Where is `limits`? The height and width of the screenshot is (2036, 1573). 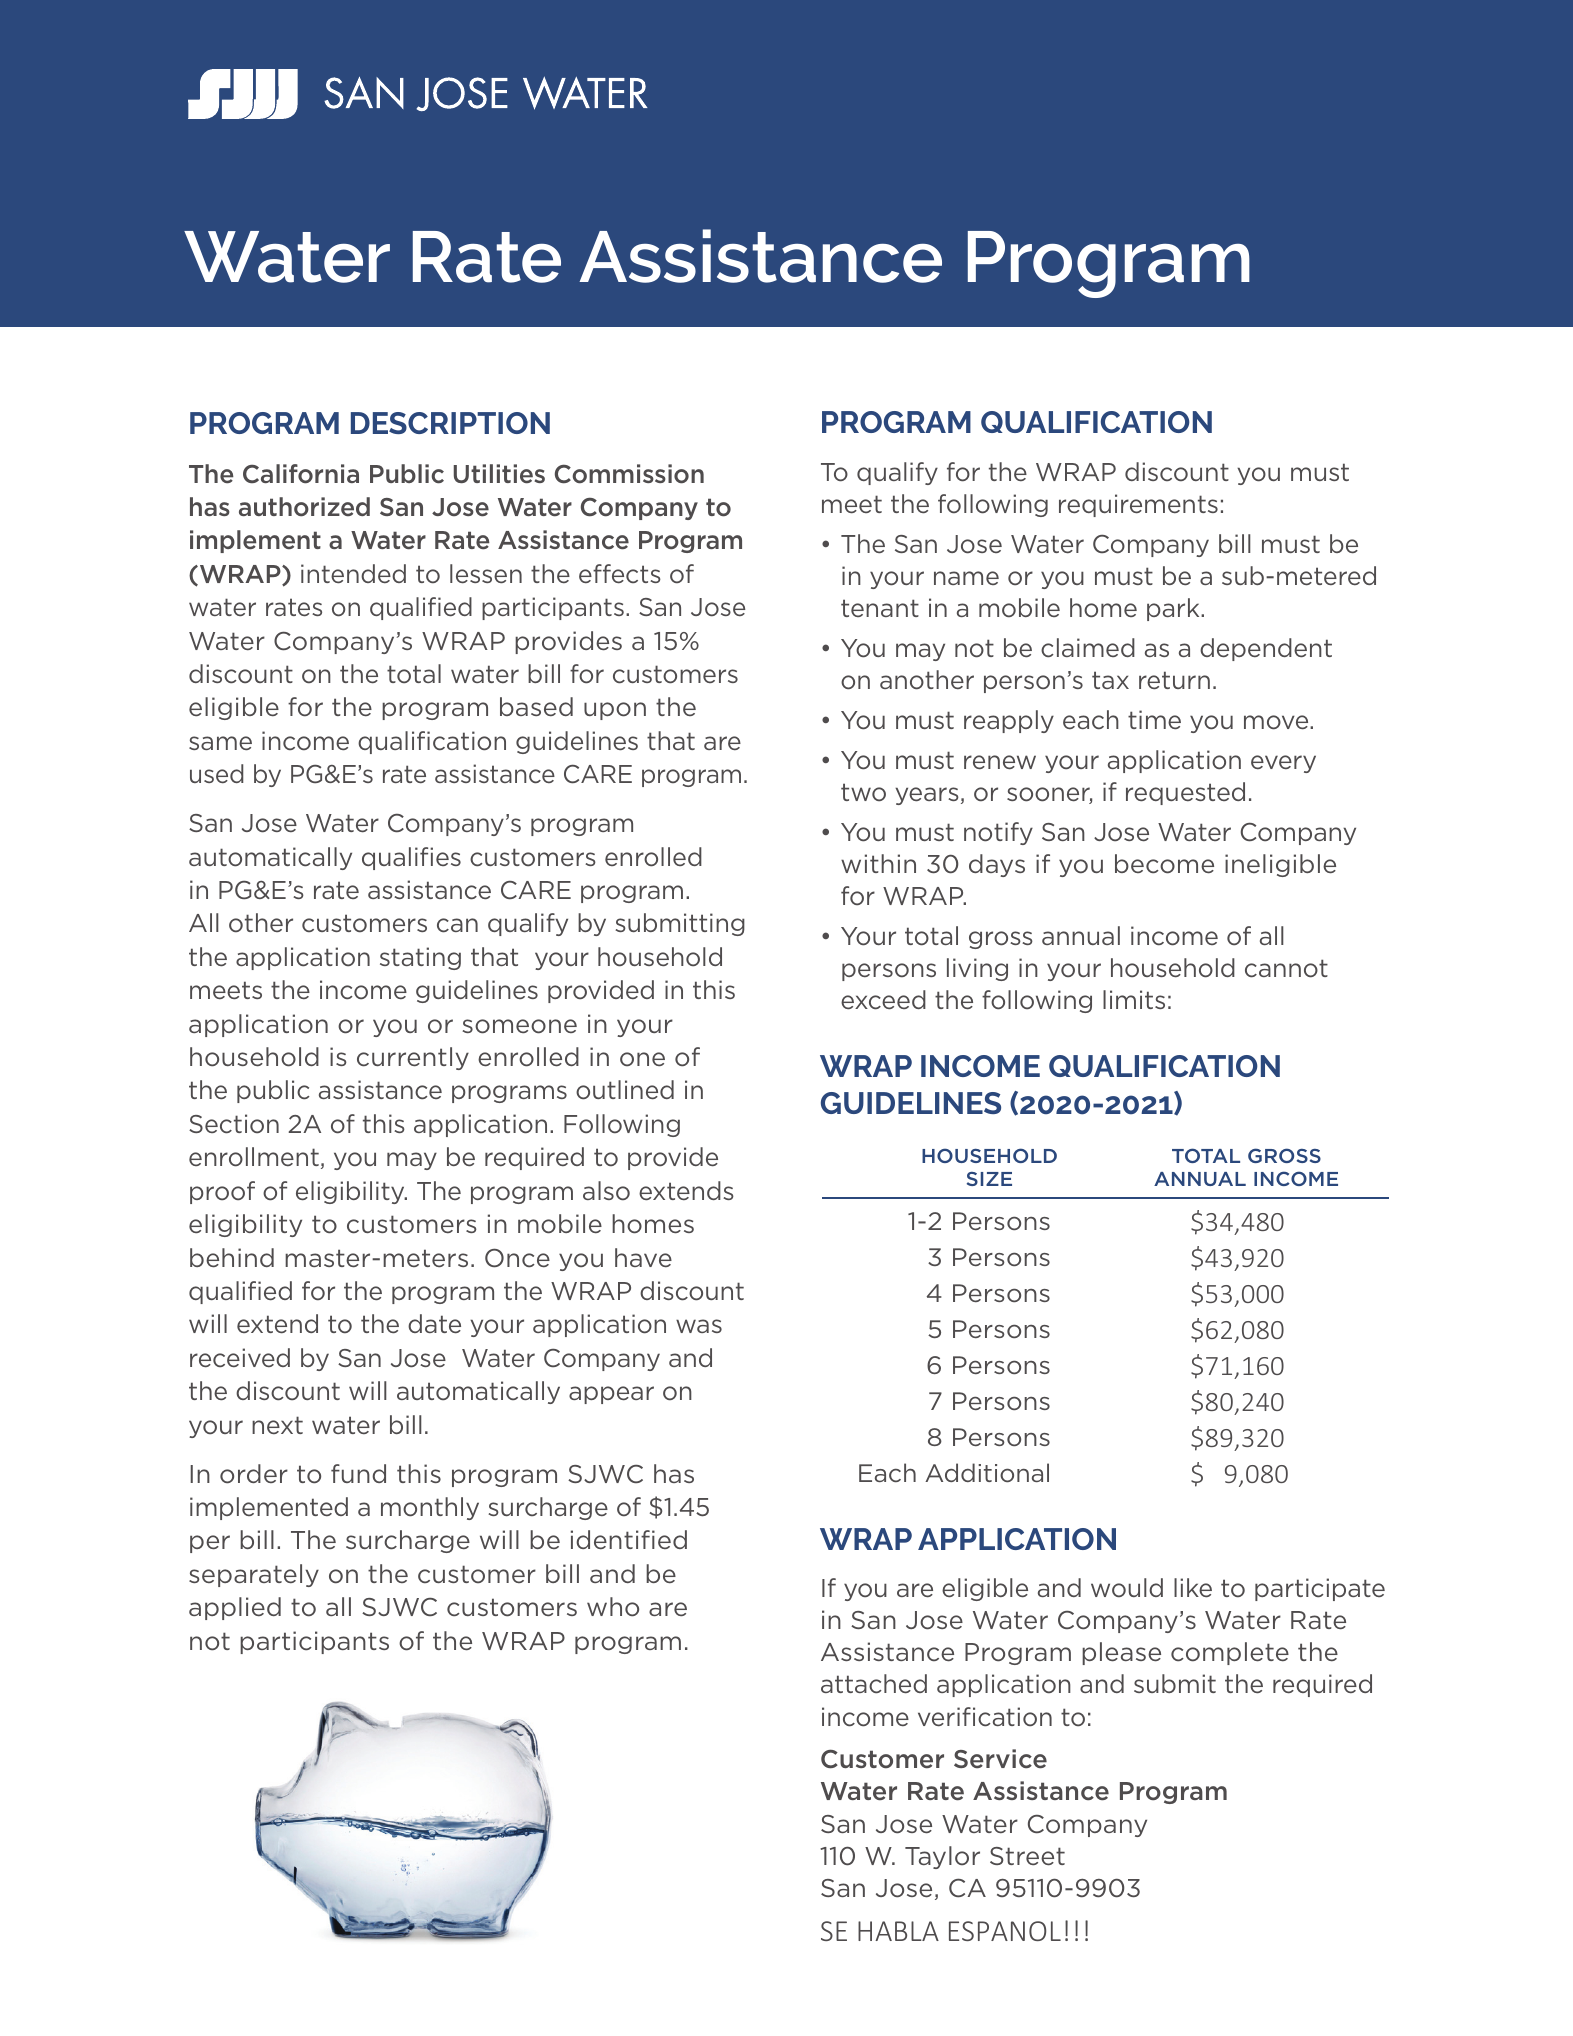 limits is located at coordinates (1134, 999).
